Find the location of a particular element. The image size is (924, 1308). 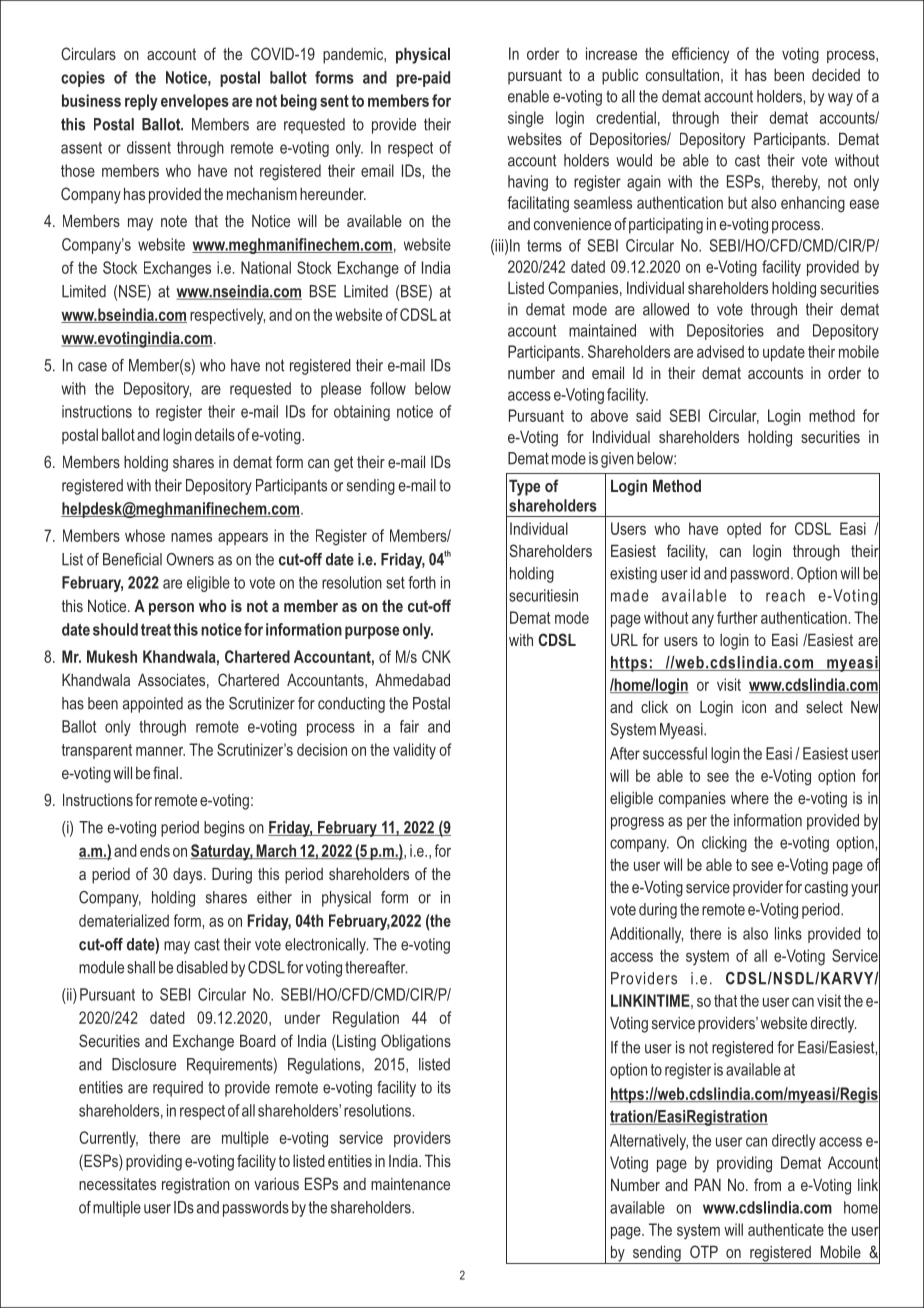

Ahmedabad is located at coordinates (412, 679).
